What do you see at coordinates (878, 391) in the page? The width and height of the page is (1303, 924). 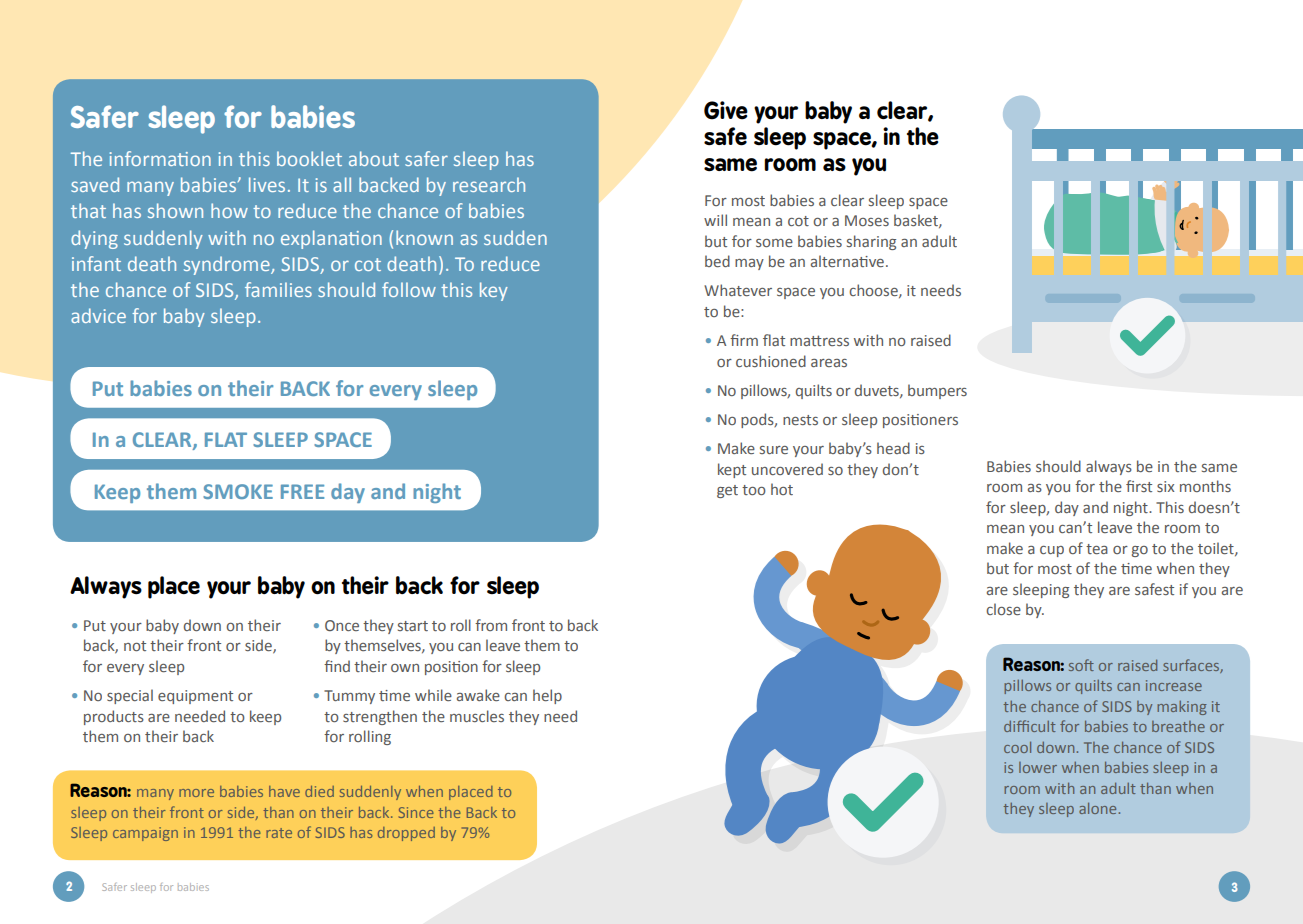 I see `duvets` at bounding box center [878, 391].
